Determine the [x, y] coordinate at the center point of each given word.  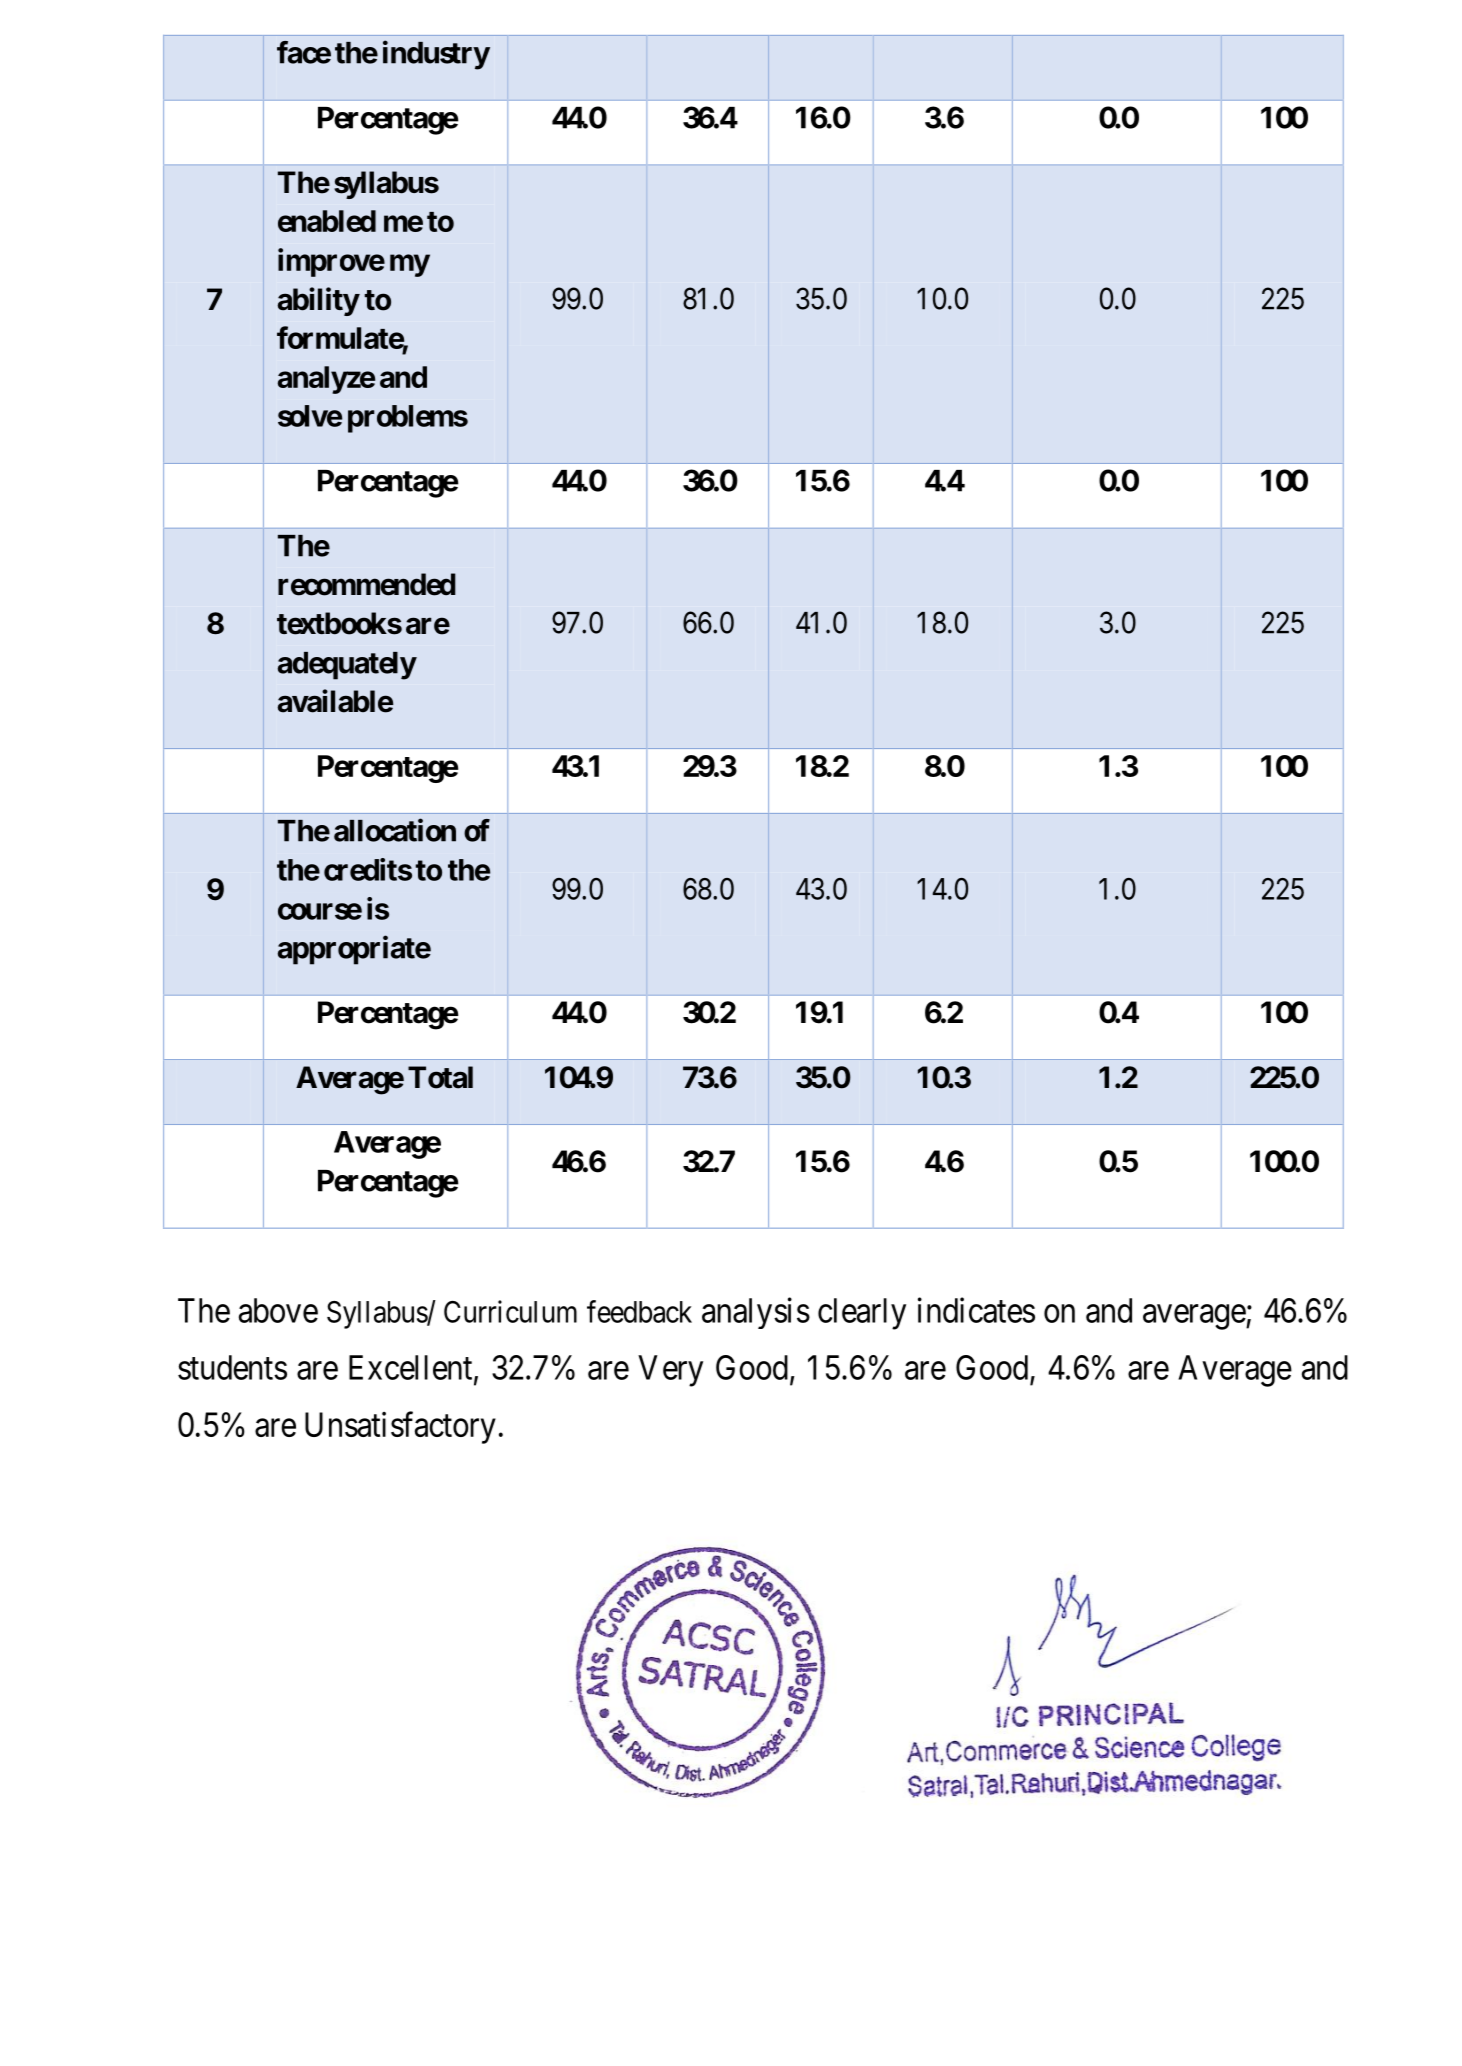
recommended [367, 584]
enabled [327, 221]
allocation [395, 830]
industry [436, 55]
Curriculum [510, 1311]
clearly [862, 1314]
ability [318, 301]
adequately [347, 666]
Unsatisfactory [400, 1428]
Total [440, 1077]
